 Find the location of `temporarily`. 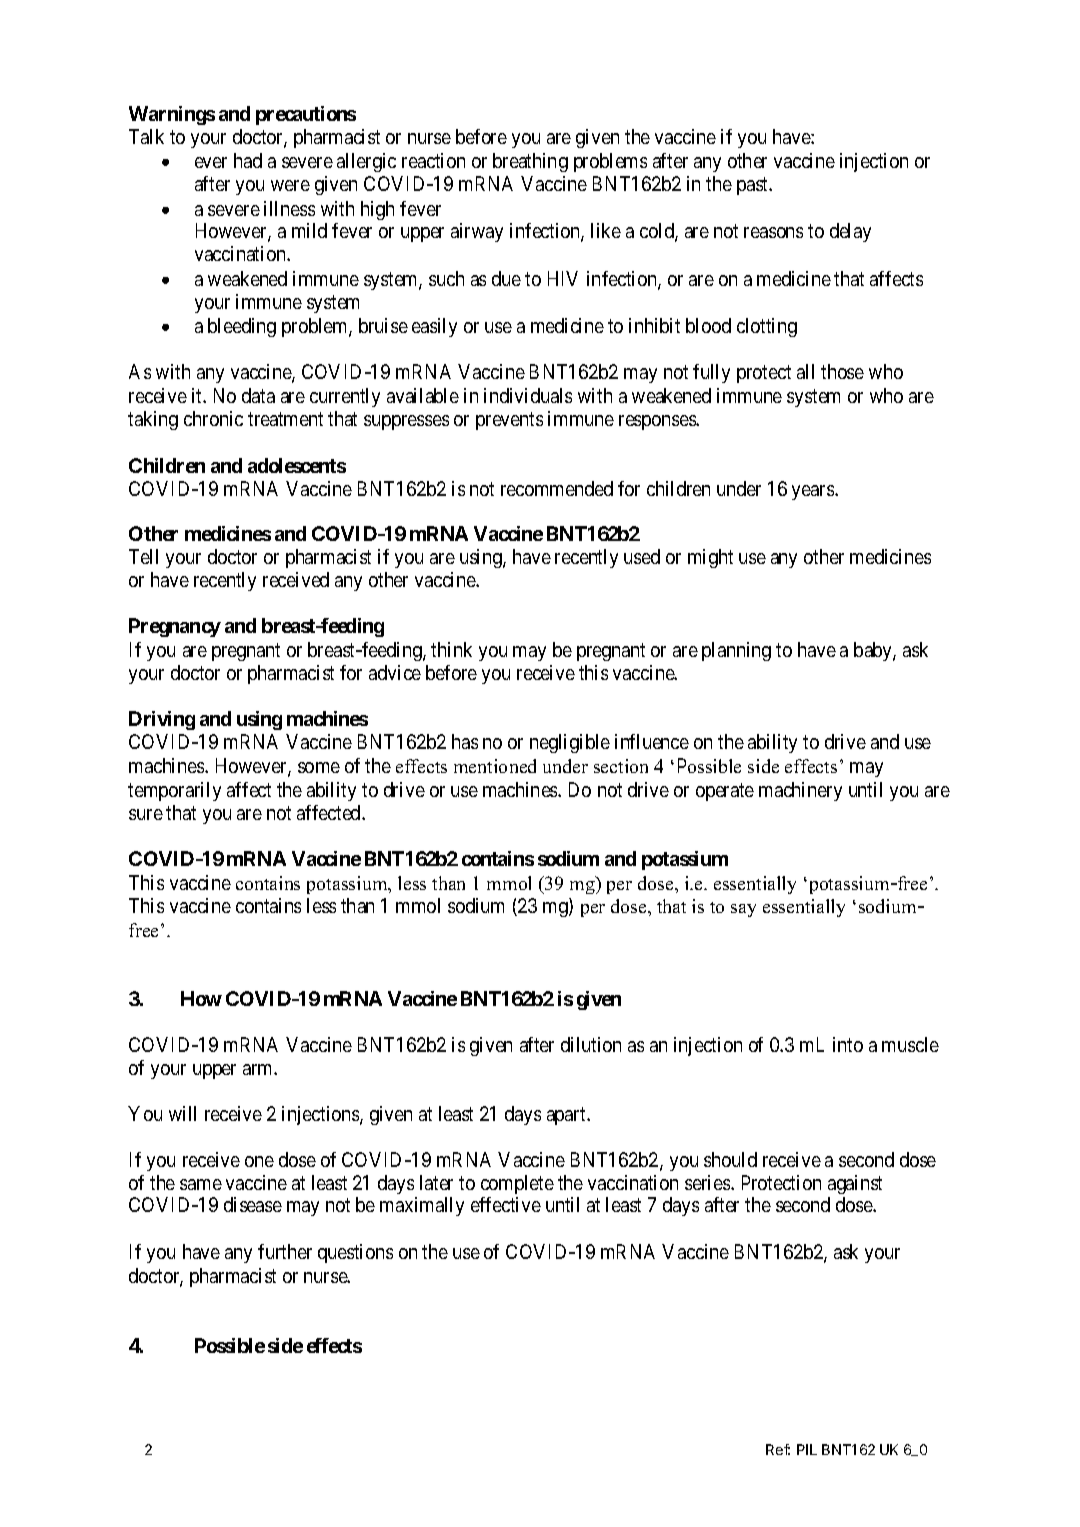

temporarily is located at coordinates (174, 791).
